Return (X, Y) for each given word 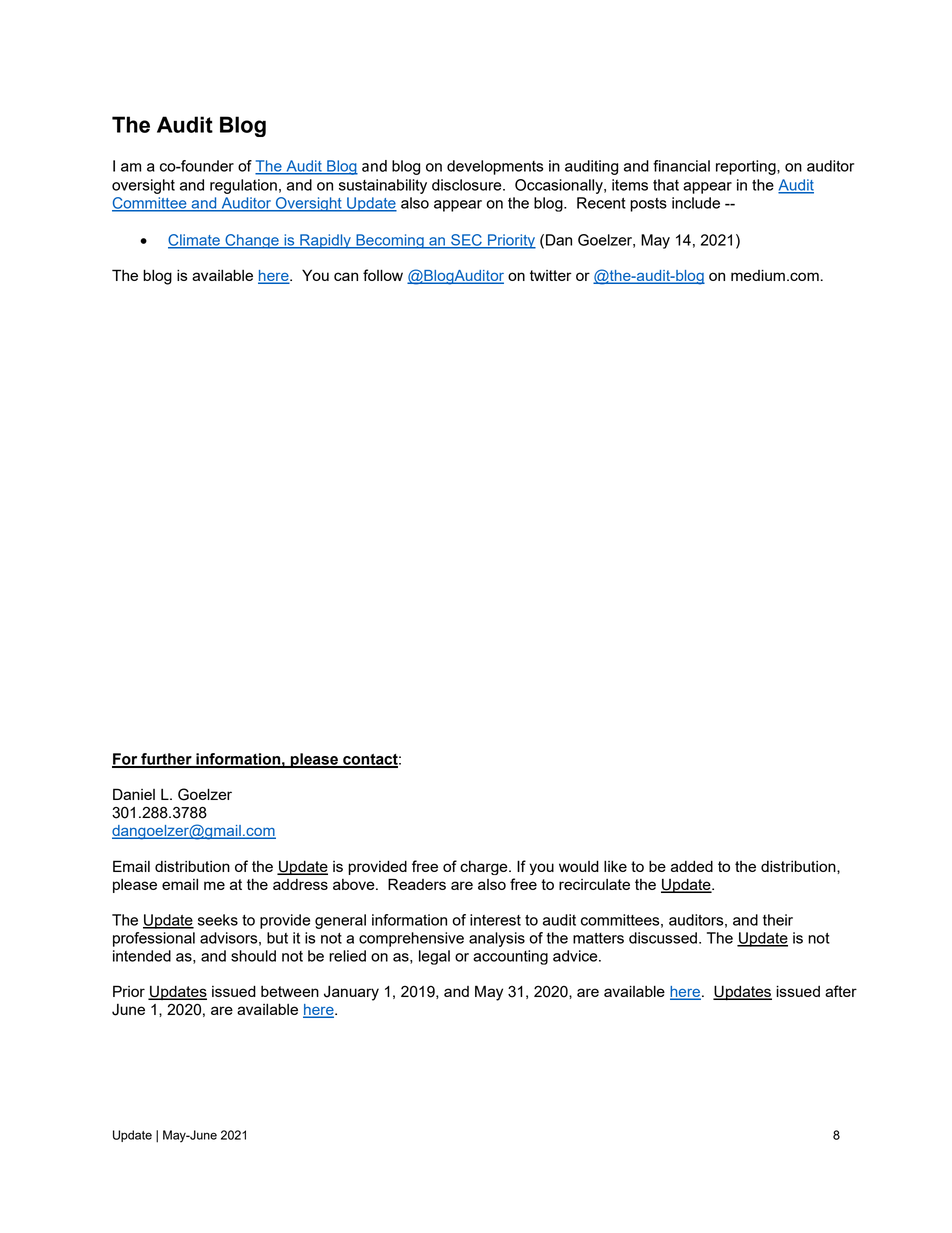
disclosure (468, 185)
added (692, 866)
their (778, 920)
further (166, 760)
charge (485, 867)
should (253, 956)
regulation (243, 186)
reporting (747, 167)
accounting (510, 957)
